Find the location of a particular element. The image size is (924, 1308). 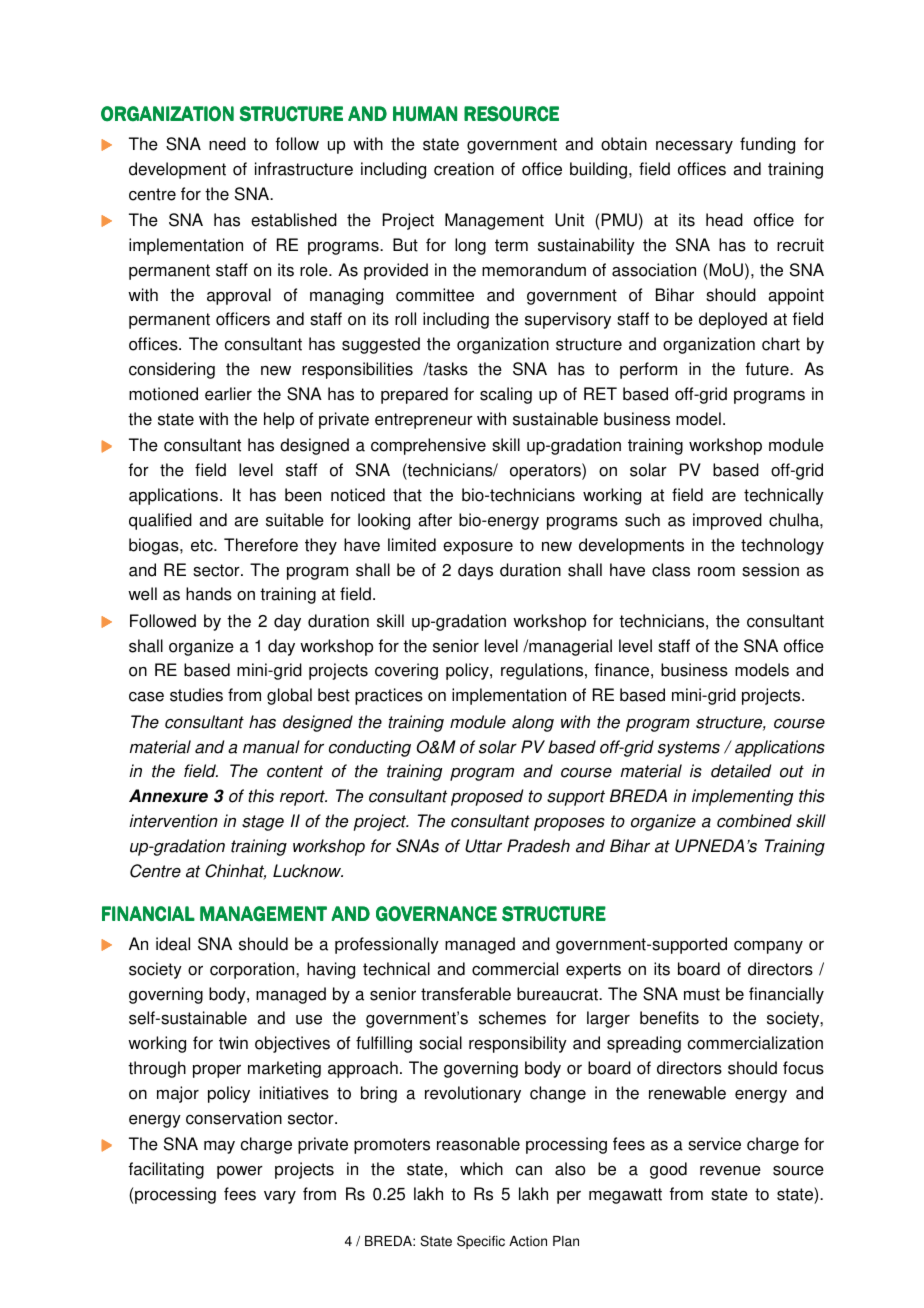

studies is located at coordinates (196, 695).
